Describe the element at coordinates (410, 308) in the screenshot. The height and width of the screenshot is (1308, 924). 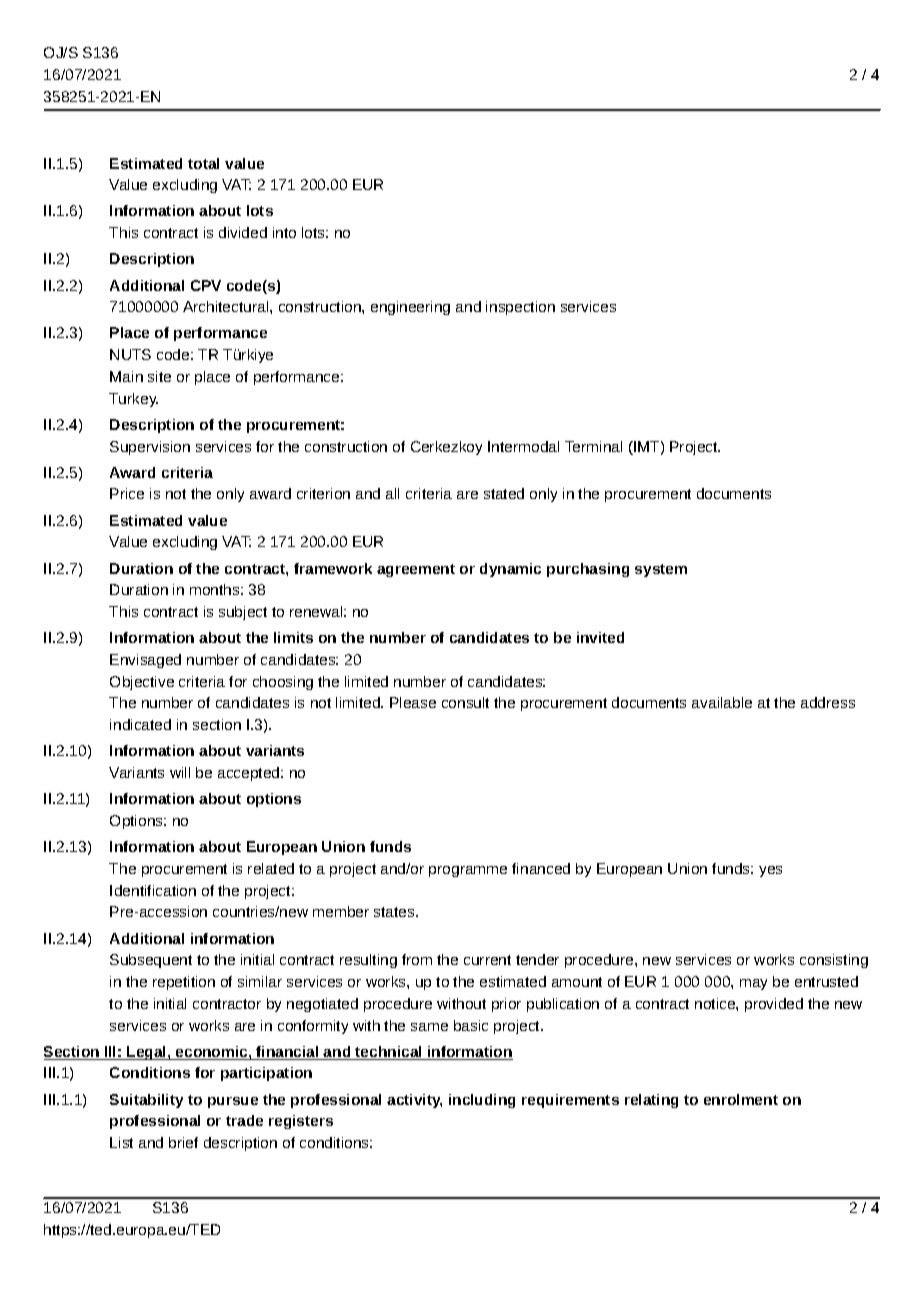
I see `engineering` at that location.
